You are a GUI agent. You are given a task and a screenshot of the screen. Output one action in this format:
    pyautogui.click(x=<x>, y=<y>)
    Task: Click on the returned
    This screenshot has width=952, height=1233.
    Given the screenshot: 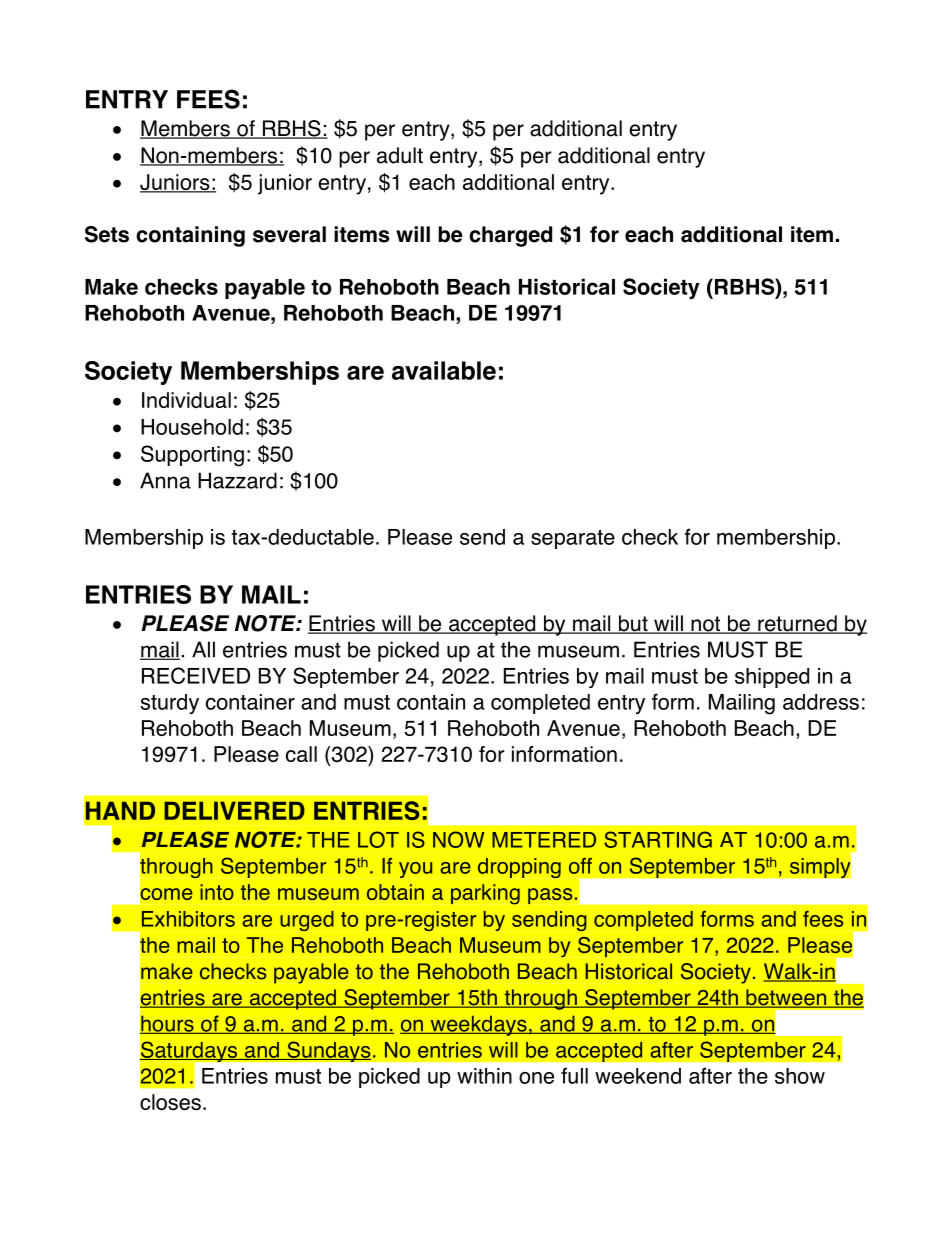 What is the action you would take?
    pyautogui.click(x=797, y=624)
